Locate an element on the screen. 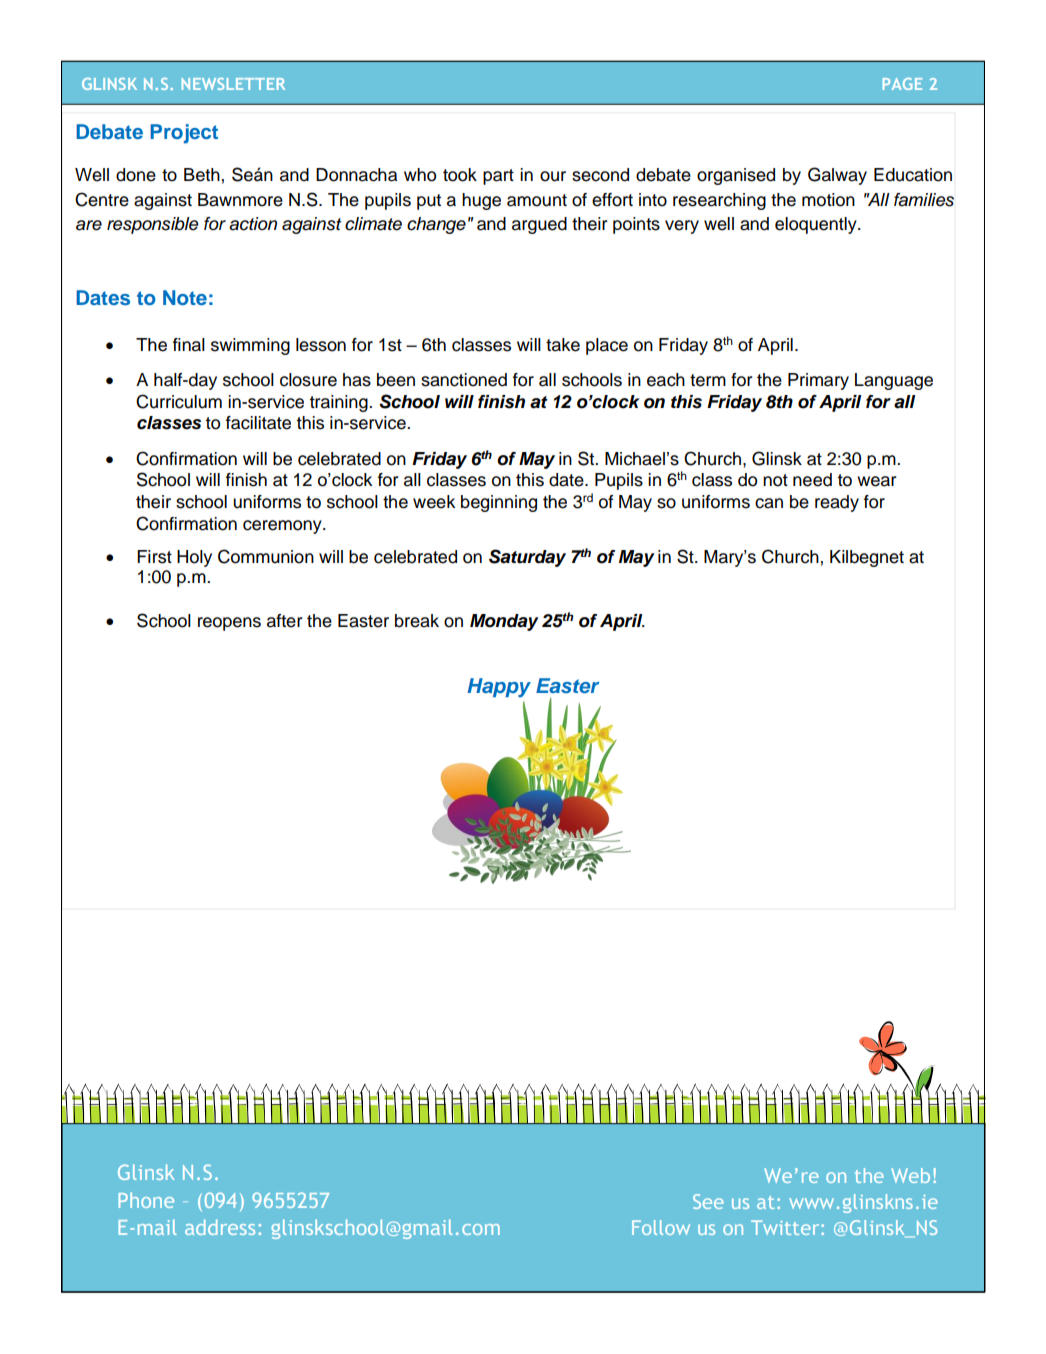 This screenshot has height=1354, width=1046. Web is located at coordinates (910, 1175).
